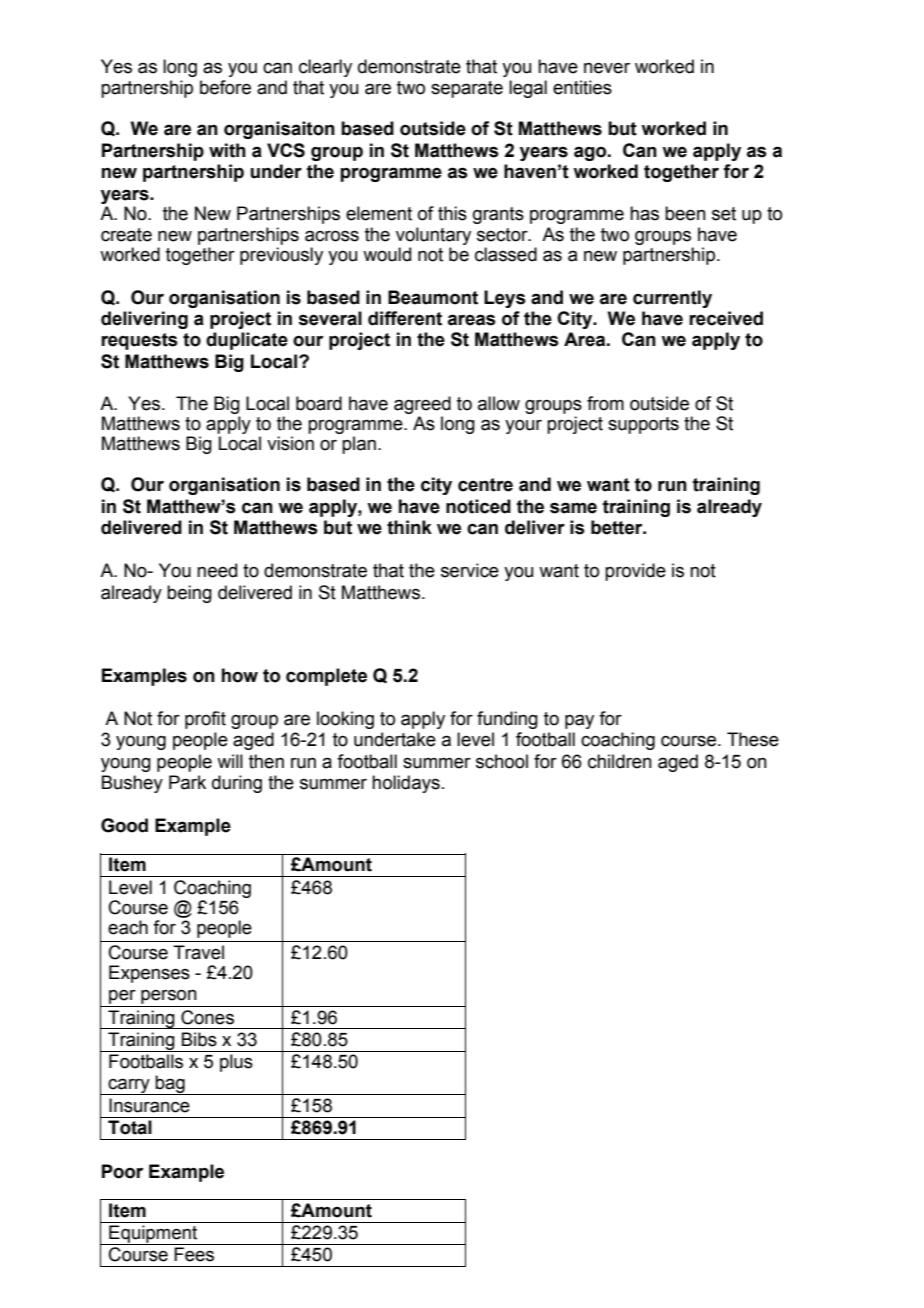 This screenshot has width=924, height=1308. What do you see at coordinates (643, 425) in the screenshot?
I see `supports` at bounding box center [643, 425].
